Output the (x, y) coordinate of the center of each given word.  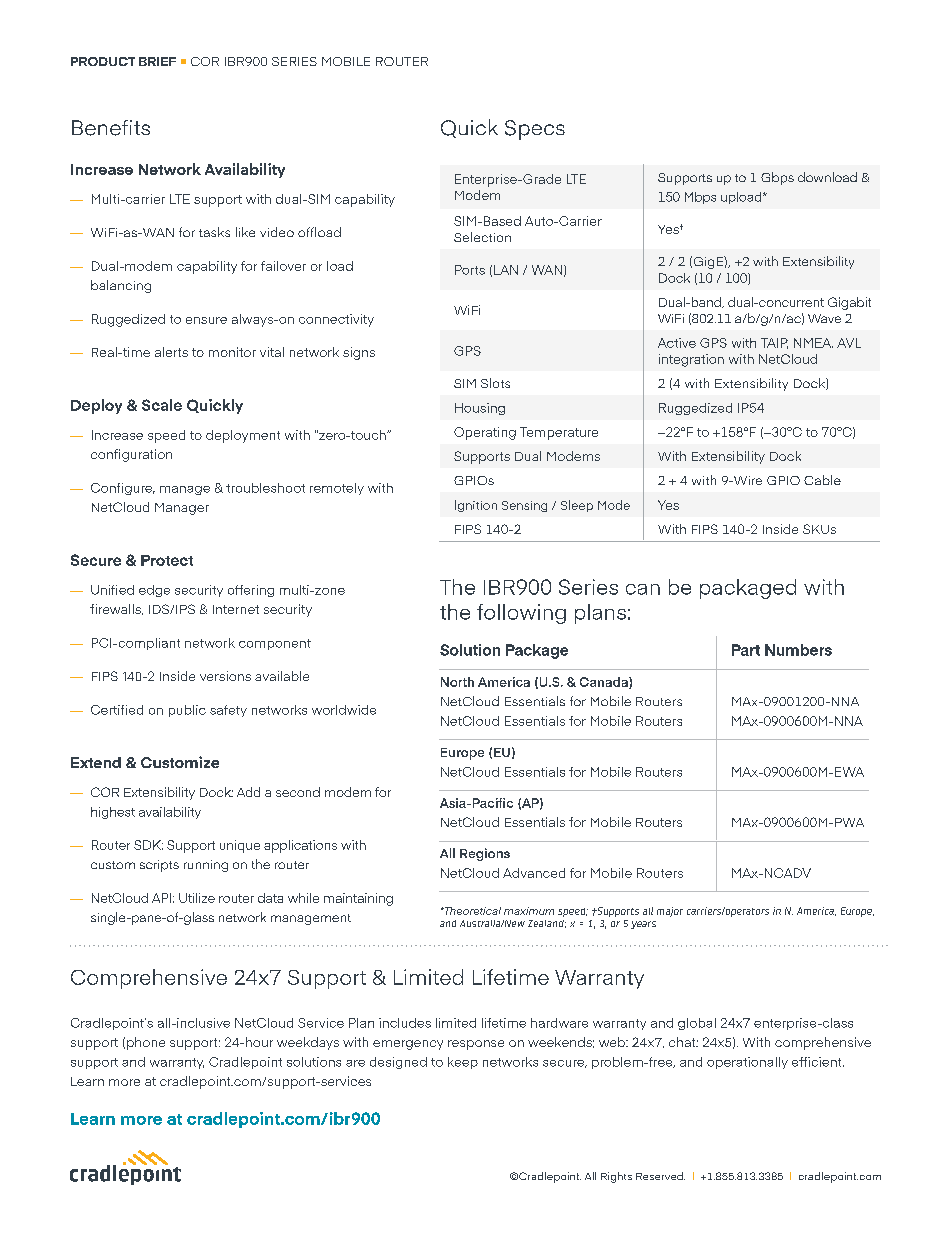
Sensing (524, 506)
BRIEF (157, 61)
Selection (482, 237)
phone (146, 1043)
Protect (167, 560)
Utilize (197, 898)
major (670, 912)
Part (746, 650)
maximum (529, 911)
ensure (206, 320)
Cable (822, 480)
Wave (824, 318)
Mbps (700, 198)
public (187, 711)
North (457, 682)
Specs (535, 130)
